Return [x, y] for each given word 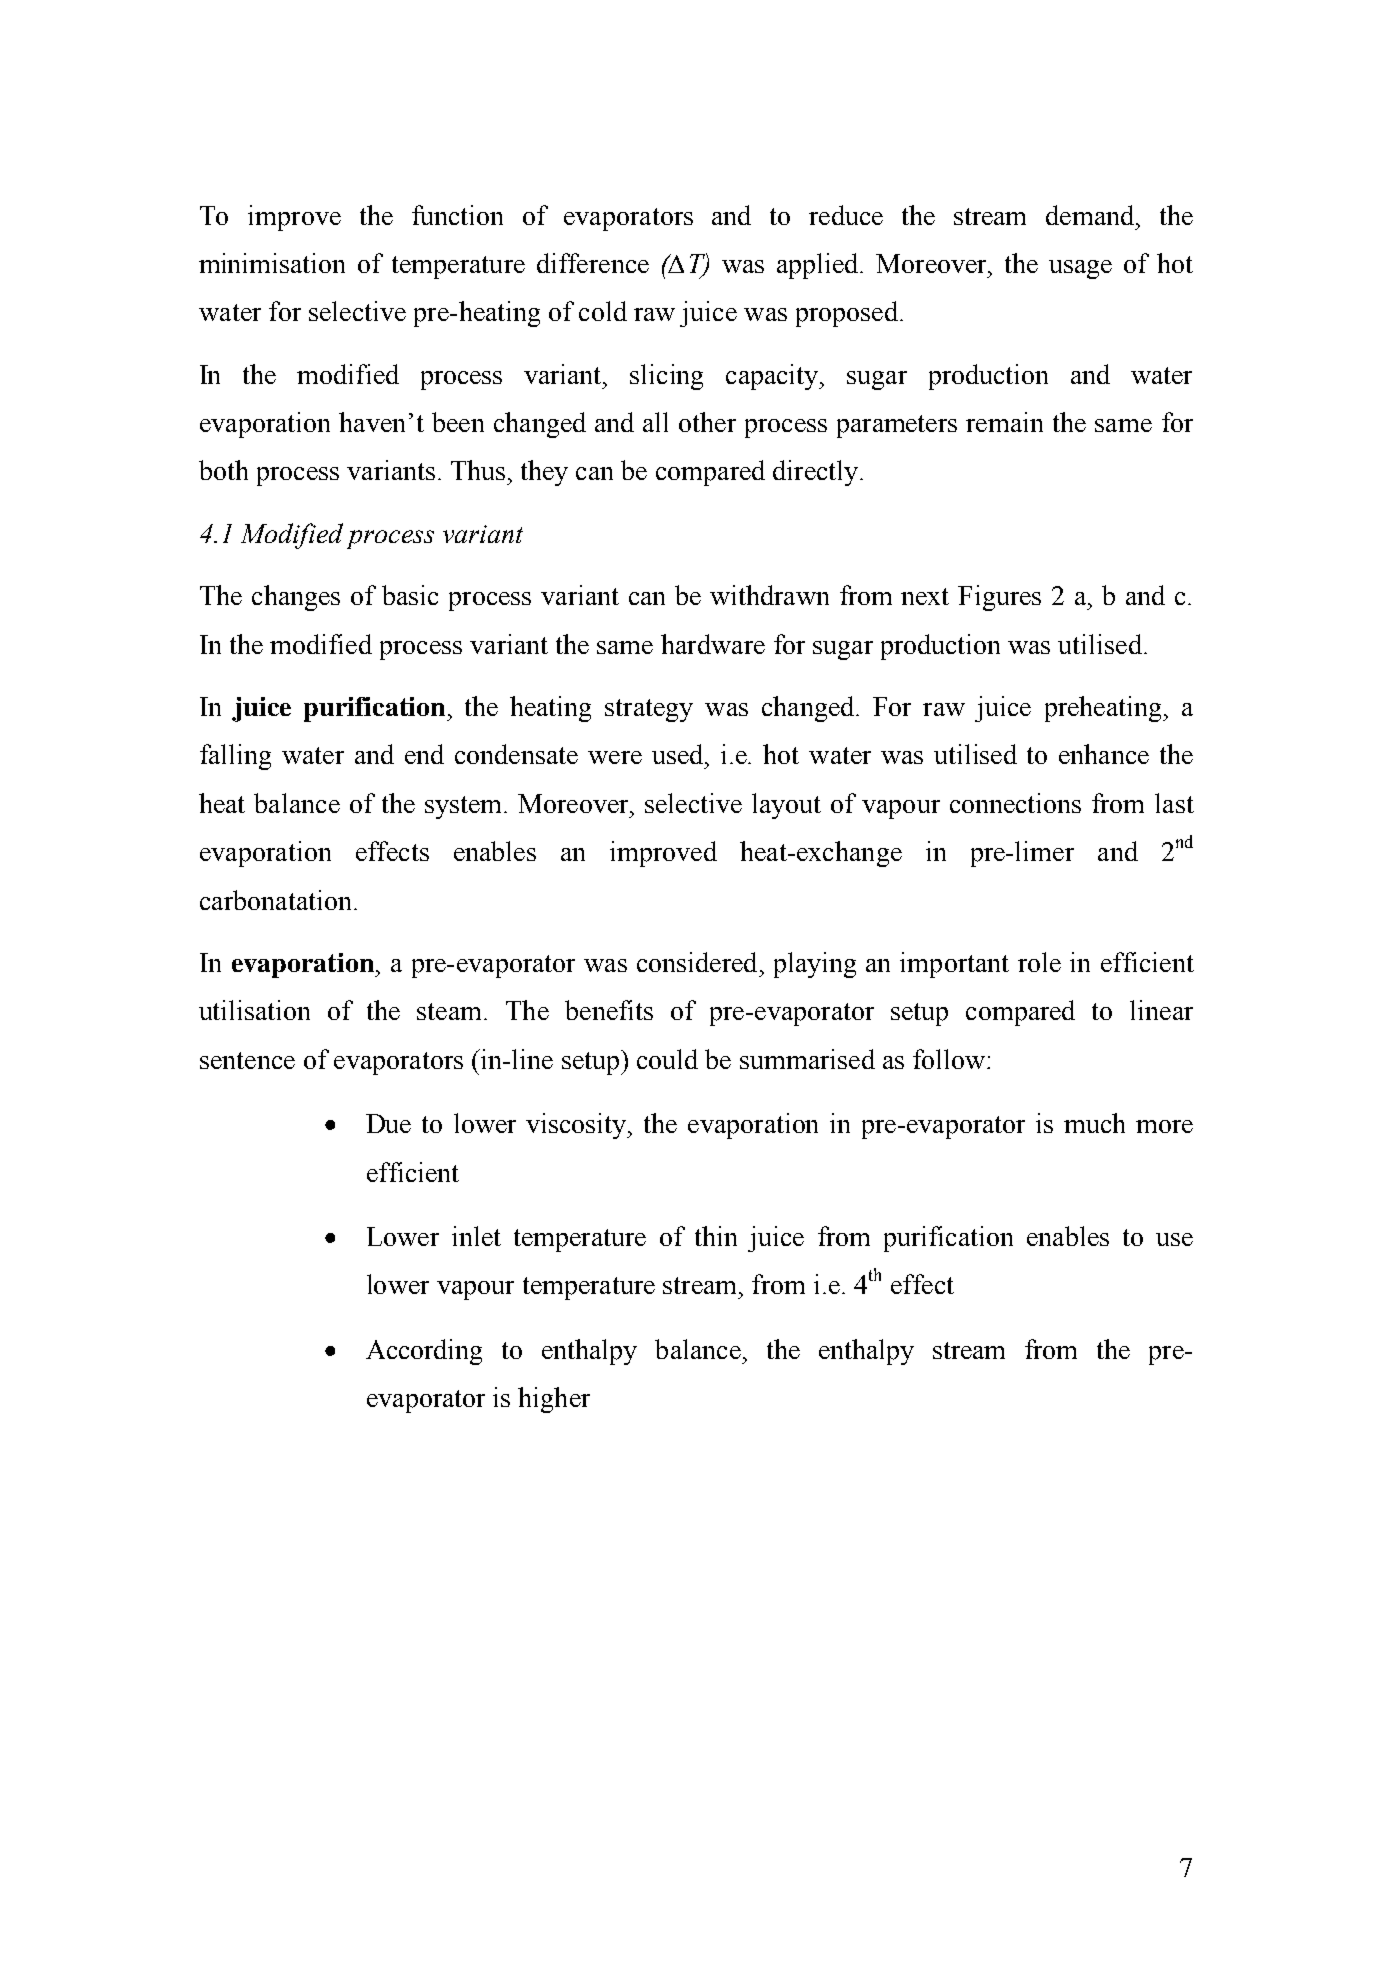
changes [296, 598]
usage [1080, 269]
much [1094, 1123]
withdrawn [769, 595]
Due [388, 1123]
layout [786, 806]
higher [554, 1400]
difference [593, 263]
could [667, 1059]
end [424, 754]
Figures [999, 598]
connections [1015, 803]
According [424, 1352]
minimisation [272, 263]
